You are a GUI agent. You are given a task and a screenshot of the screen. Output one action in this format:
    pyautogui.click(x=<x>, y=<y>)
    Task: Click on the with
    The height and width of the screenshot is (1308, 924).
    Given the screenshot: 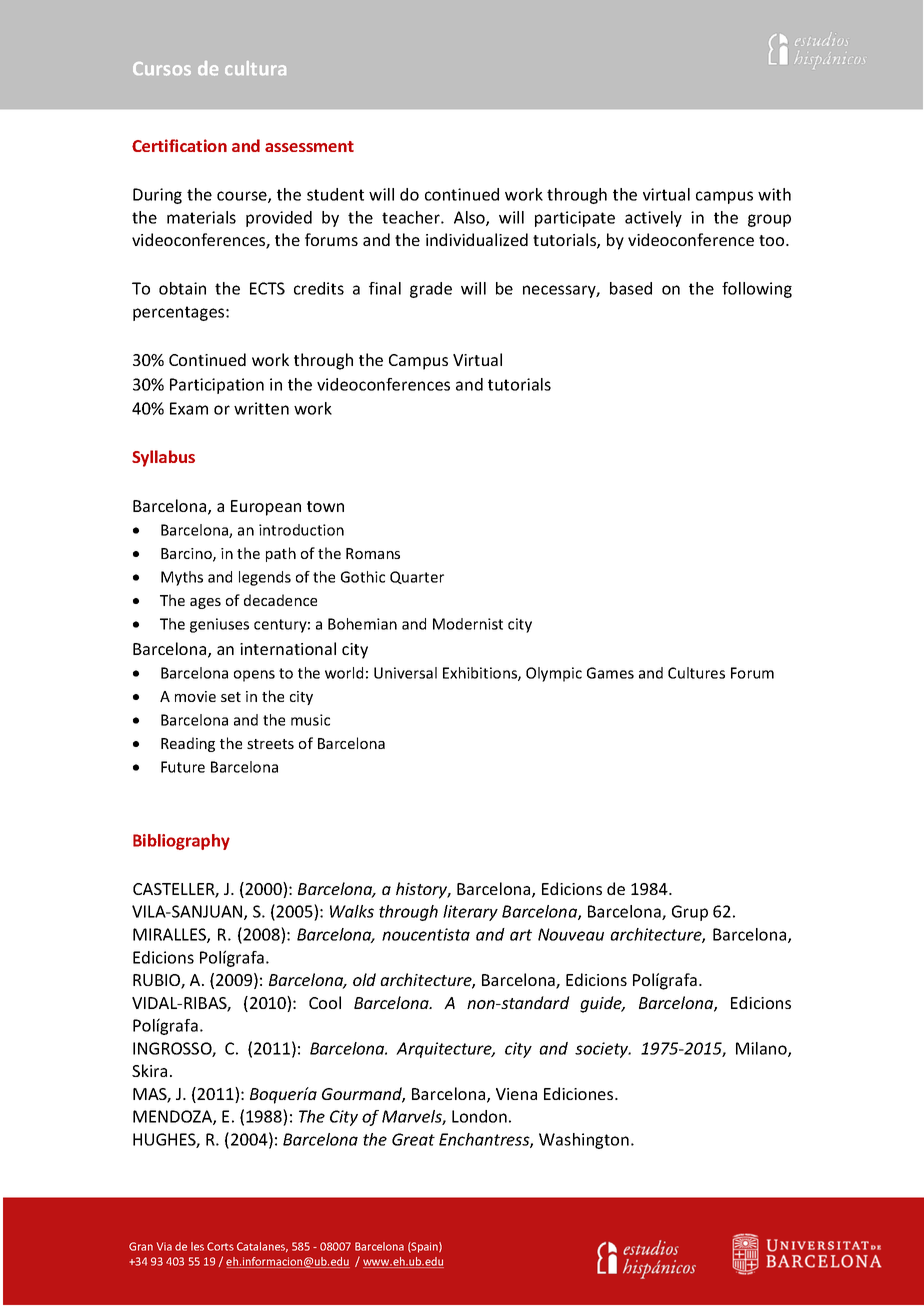 What is the action you would take?
    pyautogui.click(x=774, y=194)
